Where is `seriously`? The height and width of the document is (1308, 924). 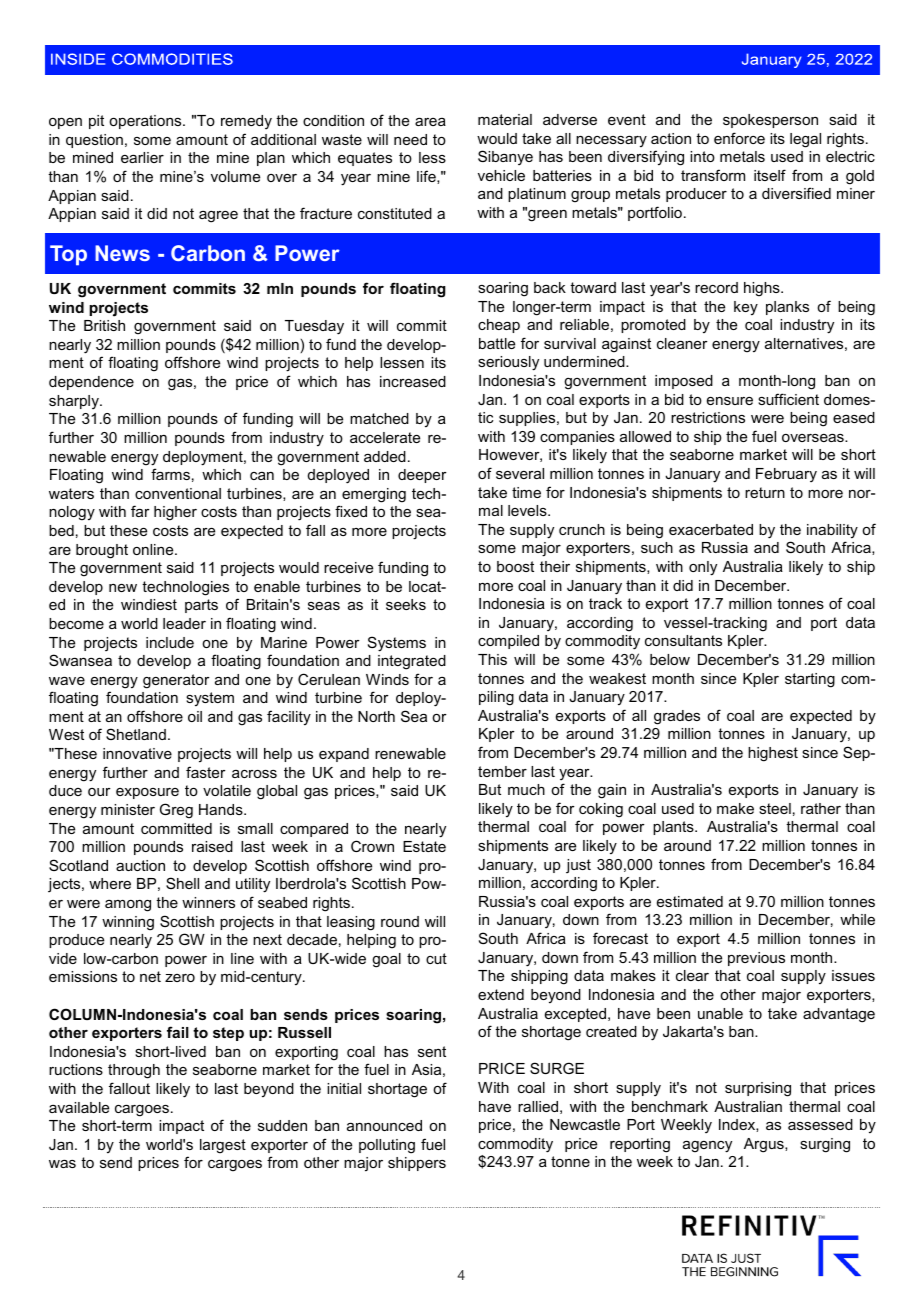 seriously is located at coordinates (508, 363).
